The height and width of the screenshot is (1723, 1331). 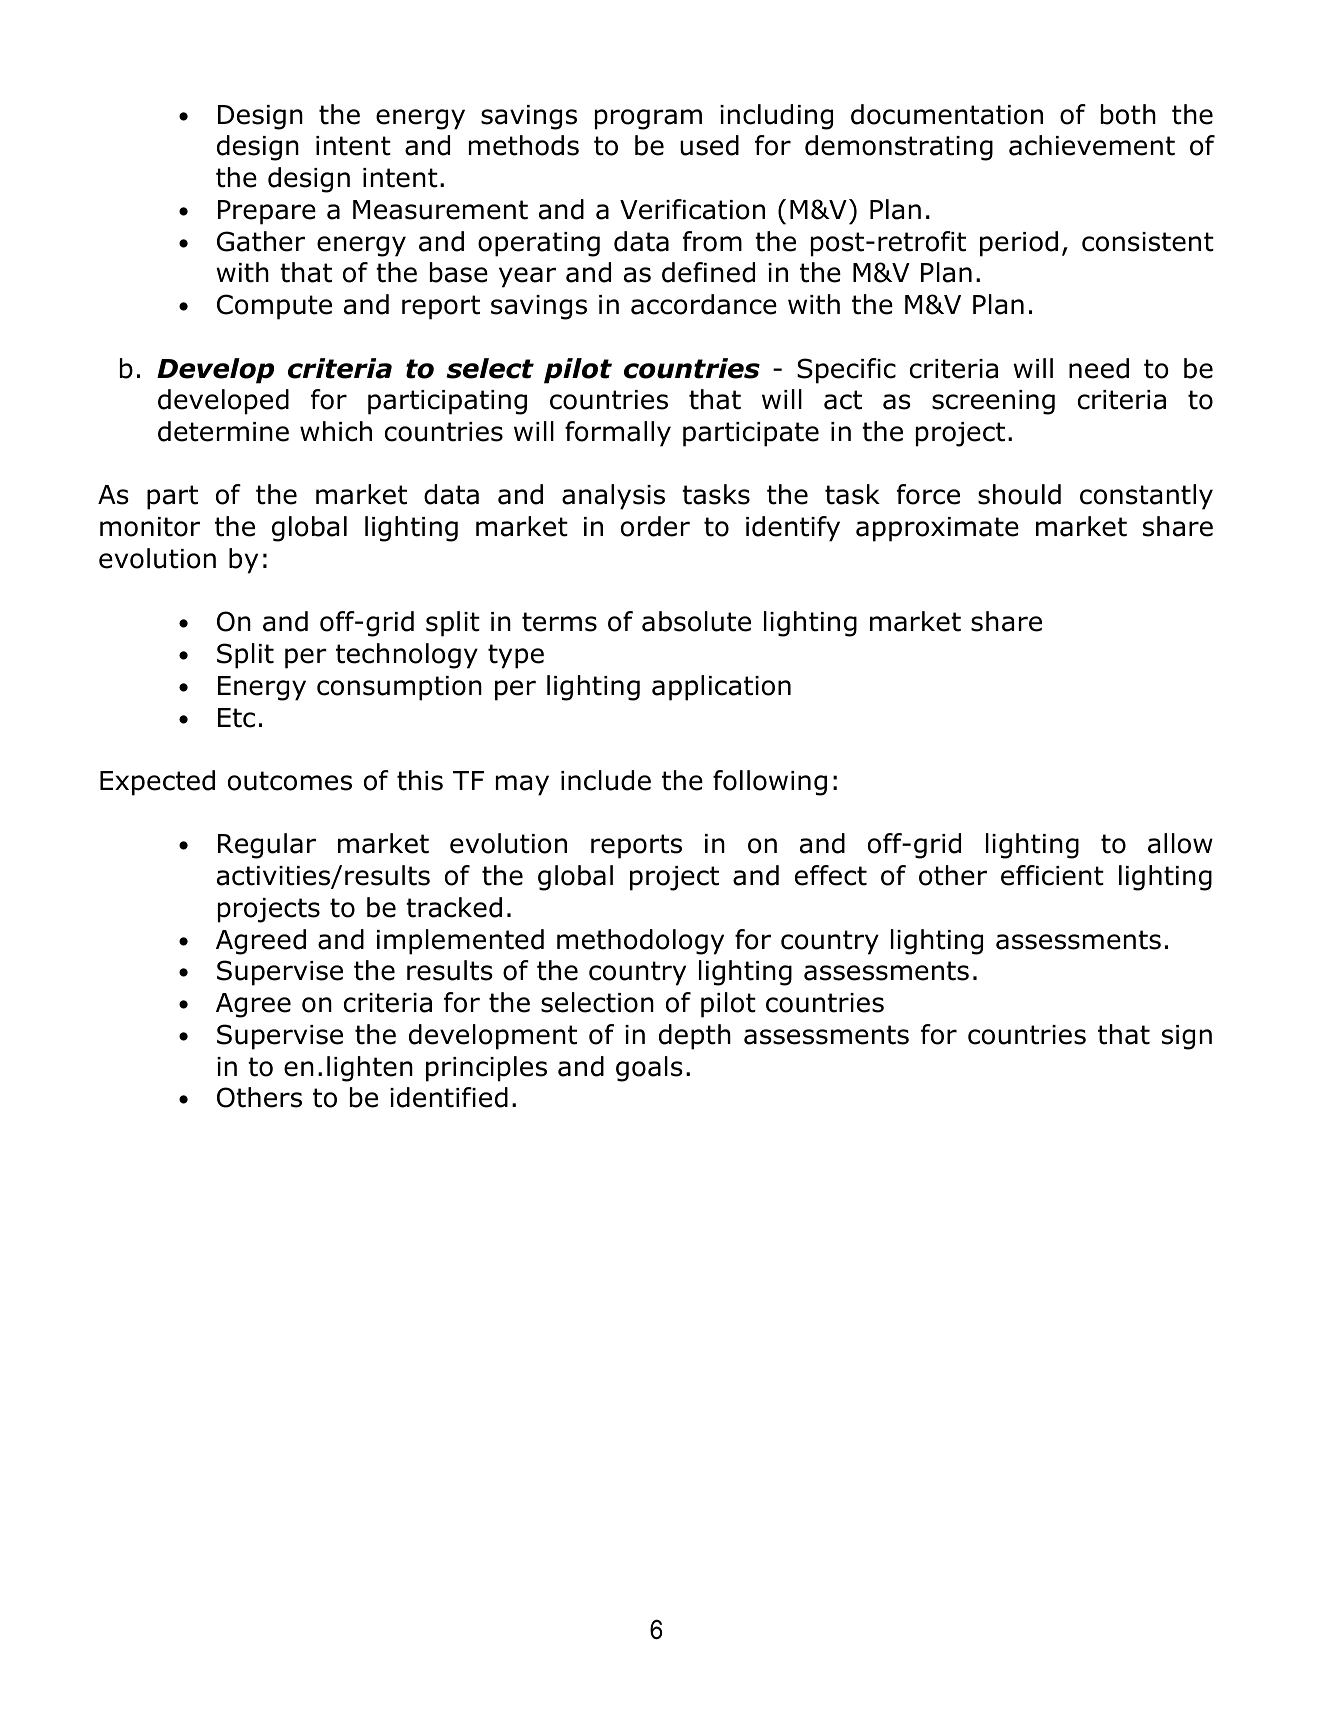 What do you see at coordinates (709, 145) in the screenshot?
I see `used` at bounding box center [709, 145].
